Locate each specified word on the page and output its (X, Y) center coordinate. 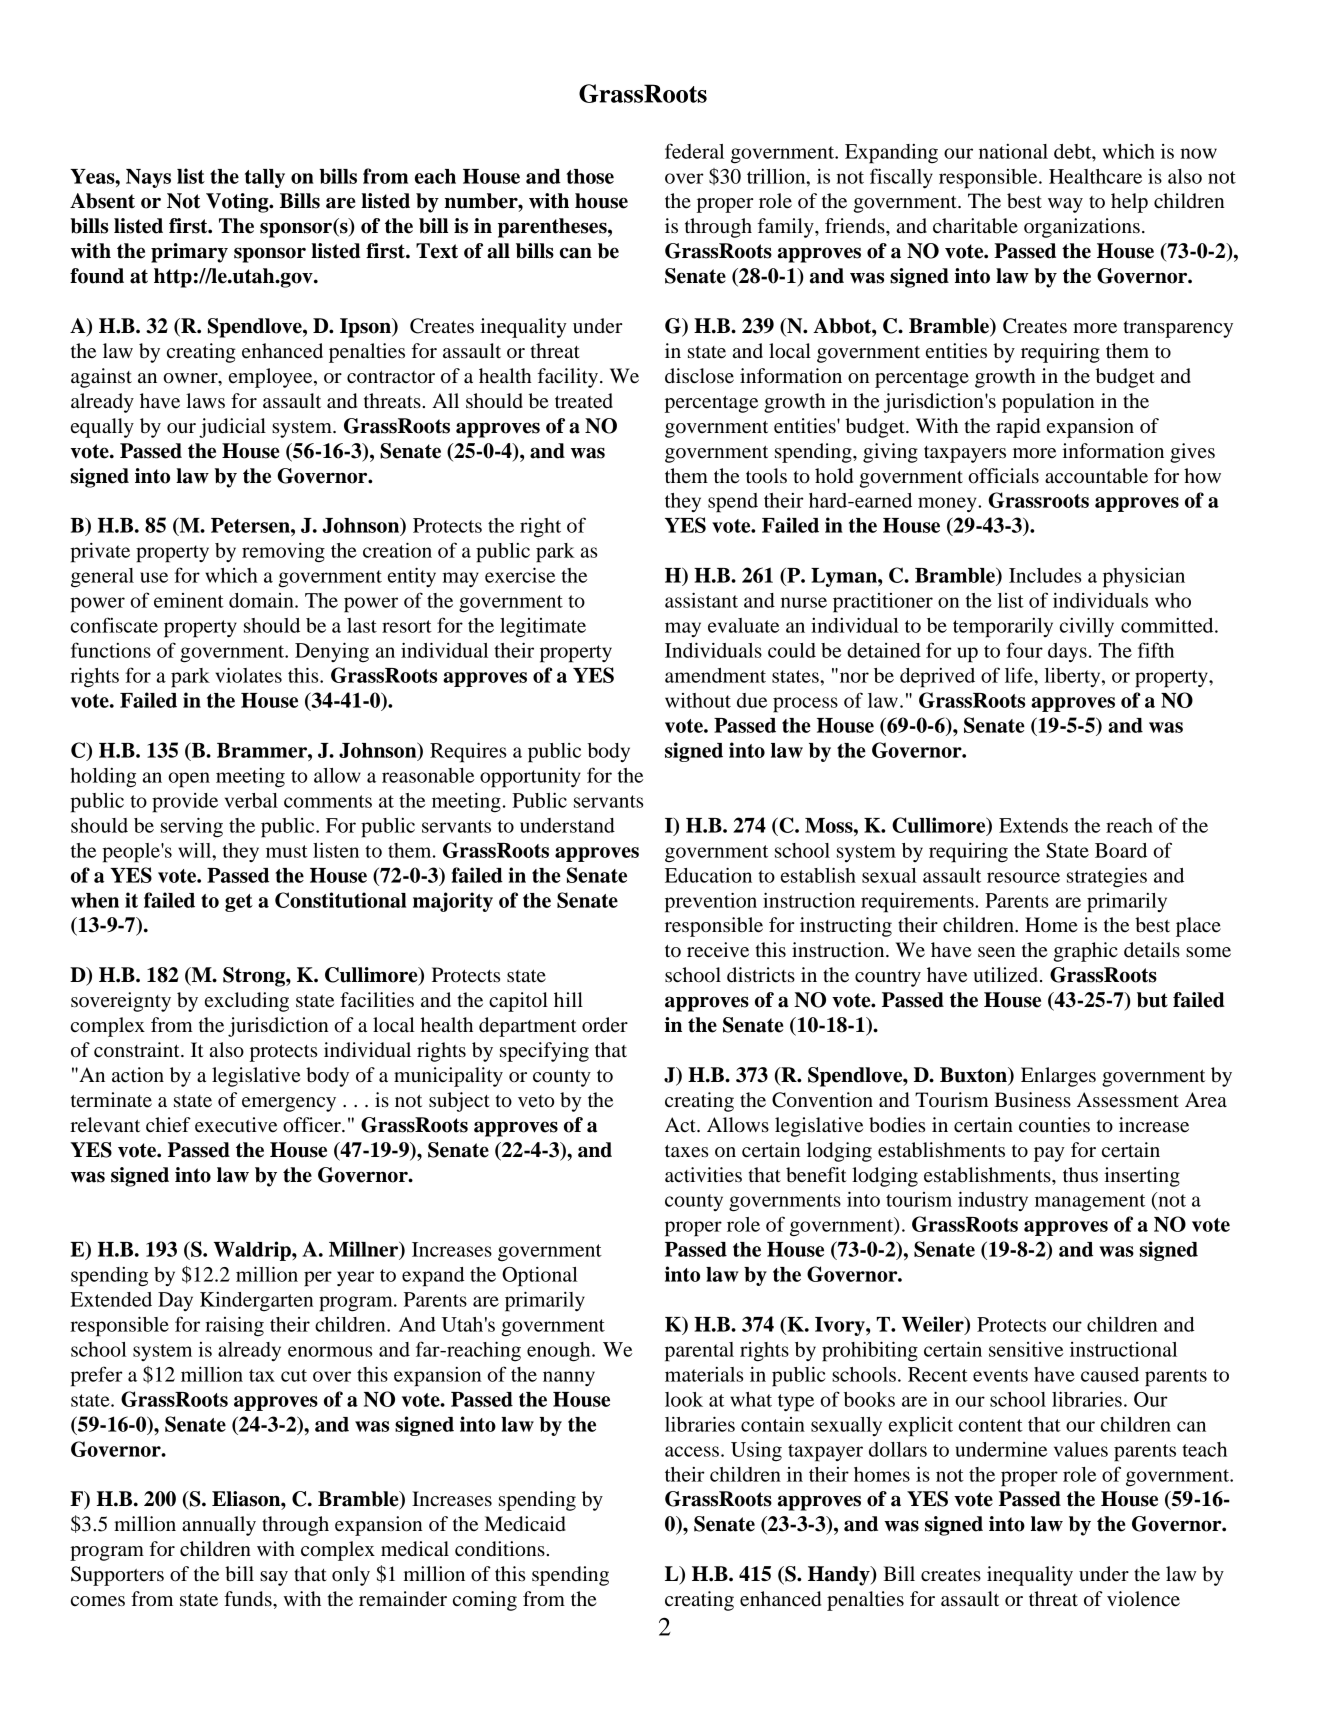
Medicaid (525, 1524)
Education (708, 875)
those (590, 176)
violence (1143, 1599)
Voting (238, 203)
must (287, 851)
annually (219, 1526)
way (1065, 205)
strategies (1107, 877)
